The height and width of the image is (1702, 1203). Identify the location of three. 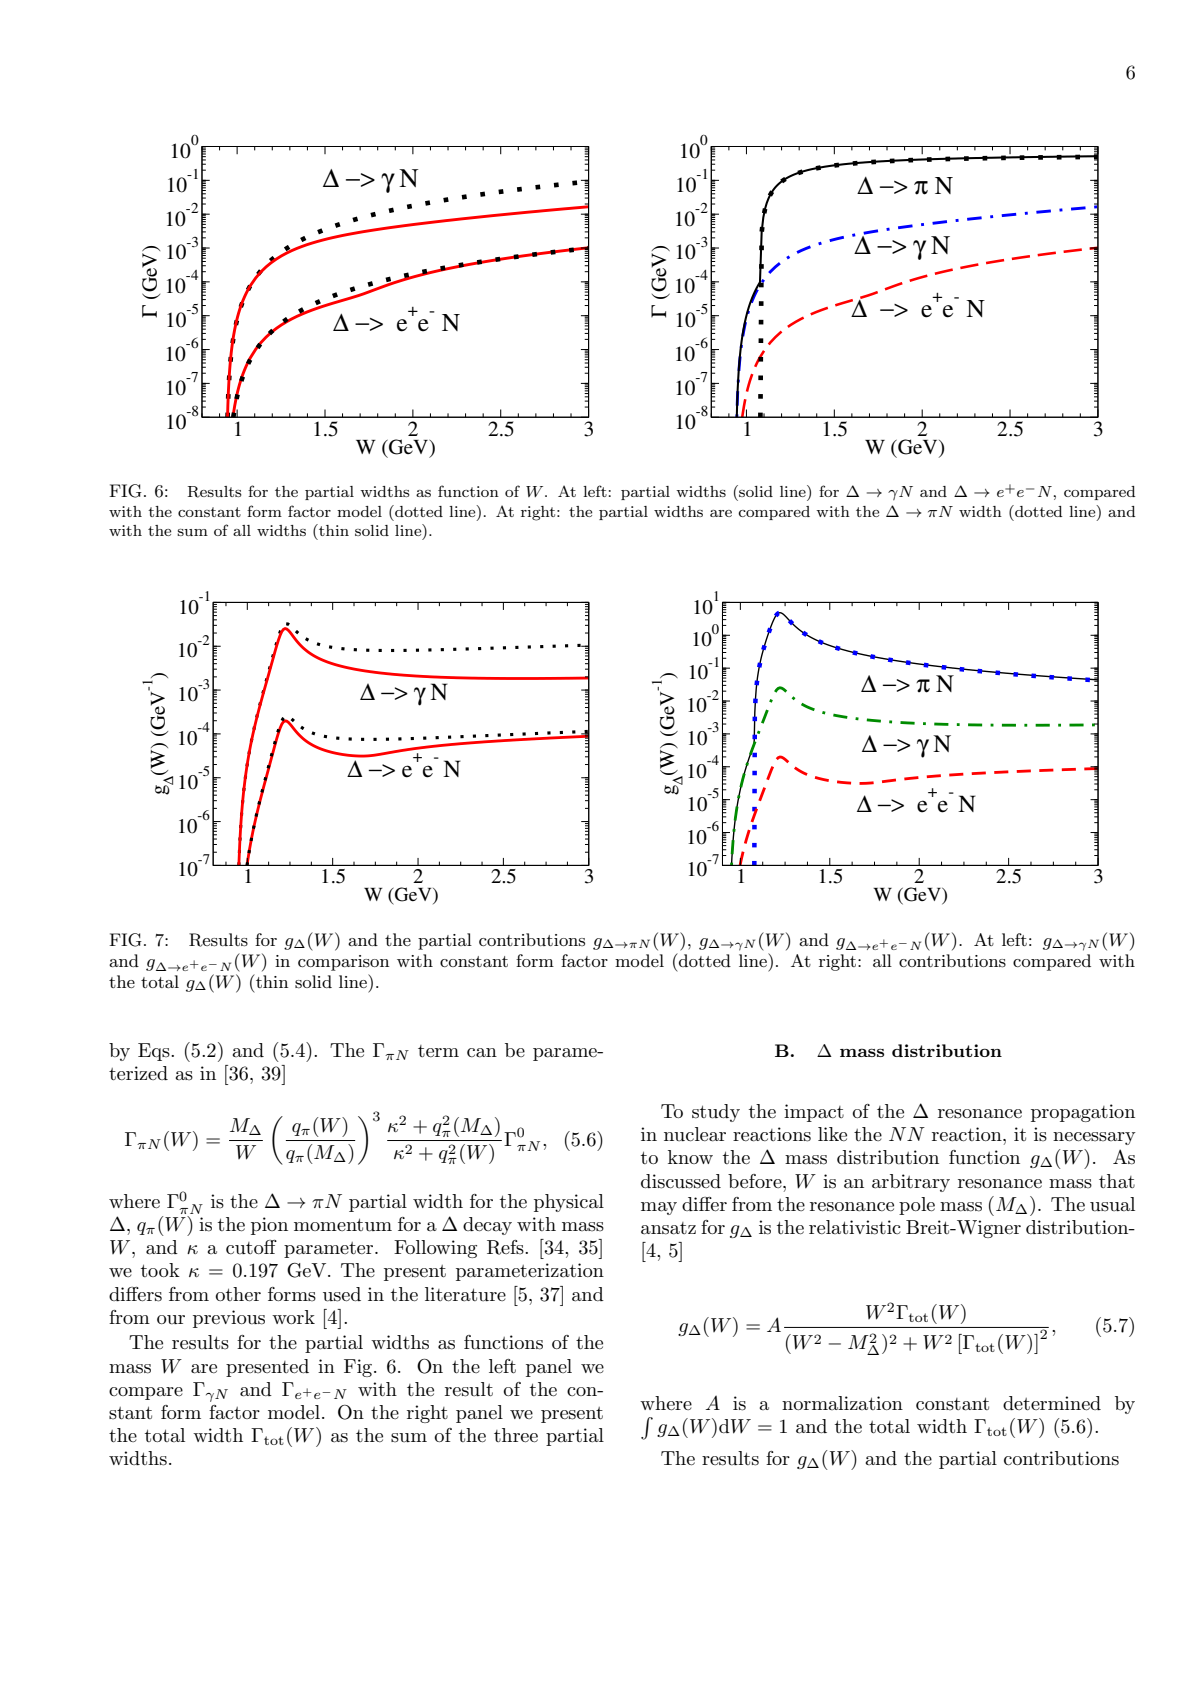
(516, 1435).
